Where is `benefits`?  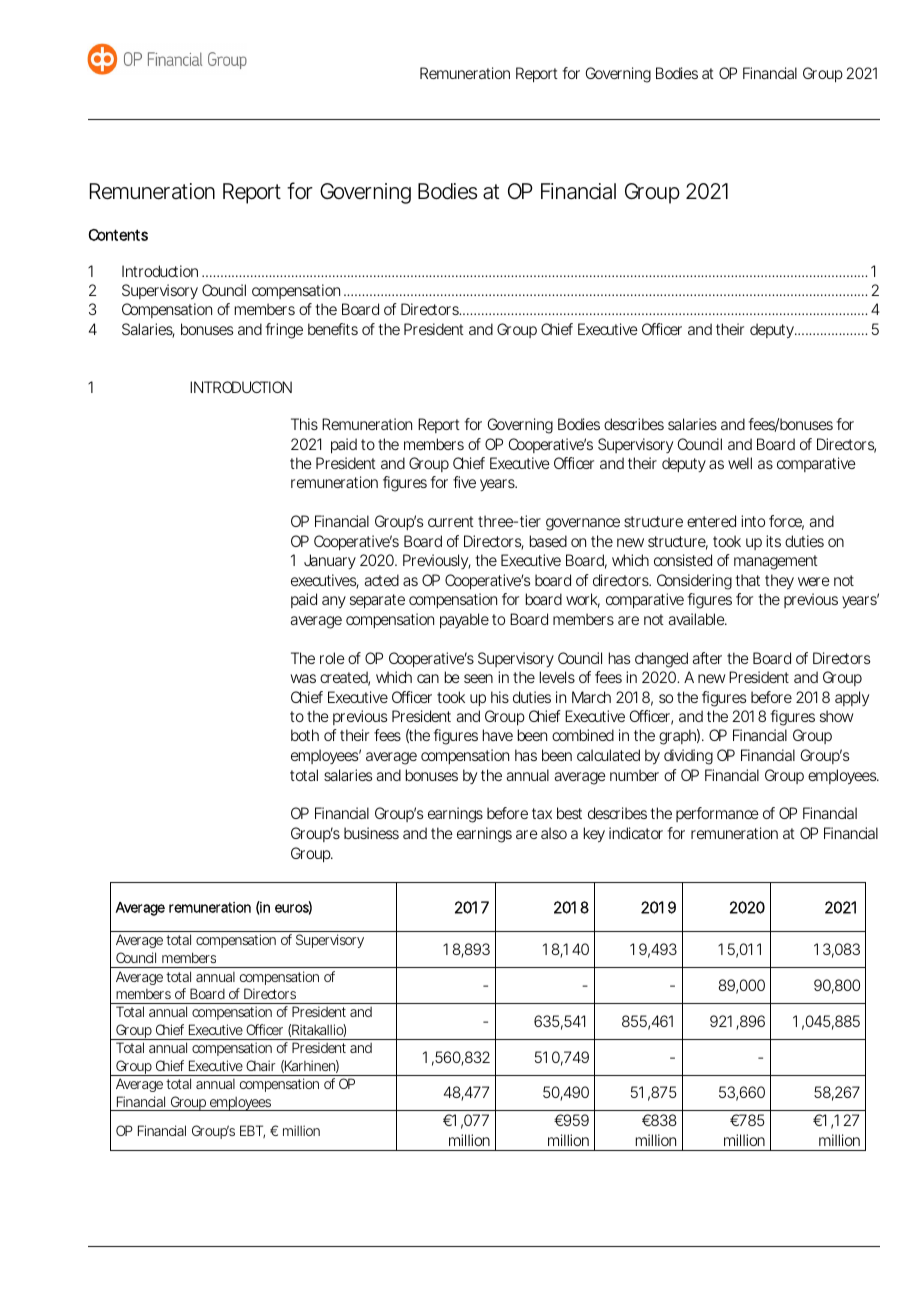
benefits is located at coordinates (333, 329).
